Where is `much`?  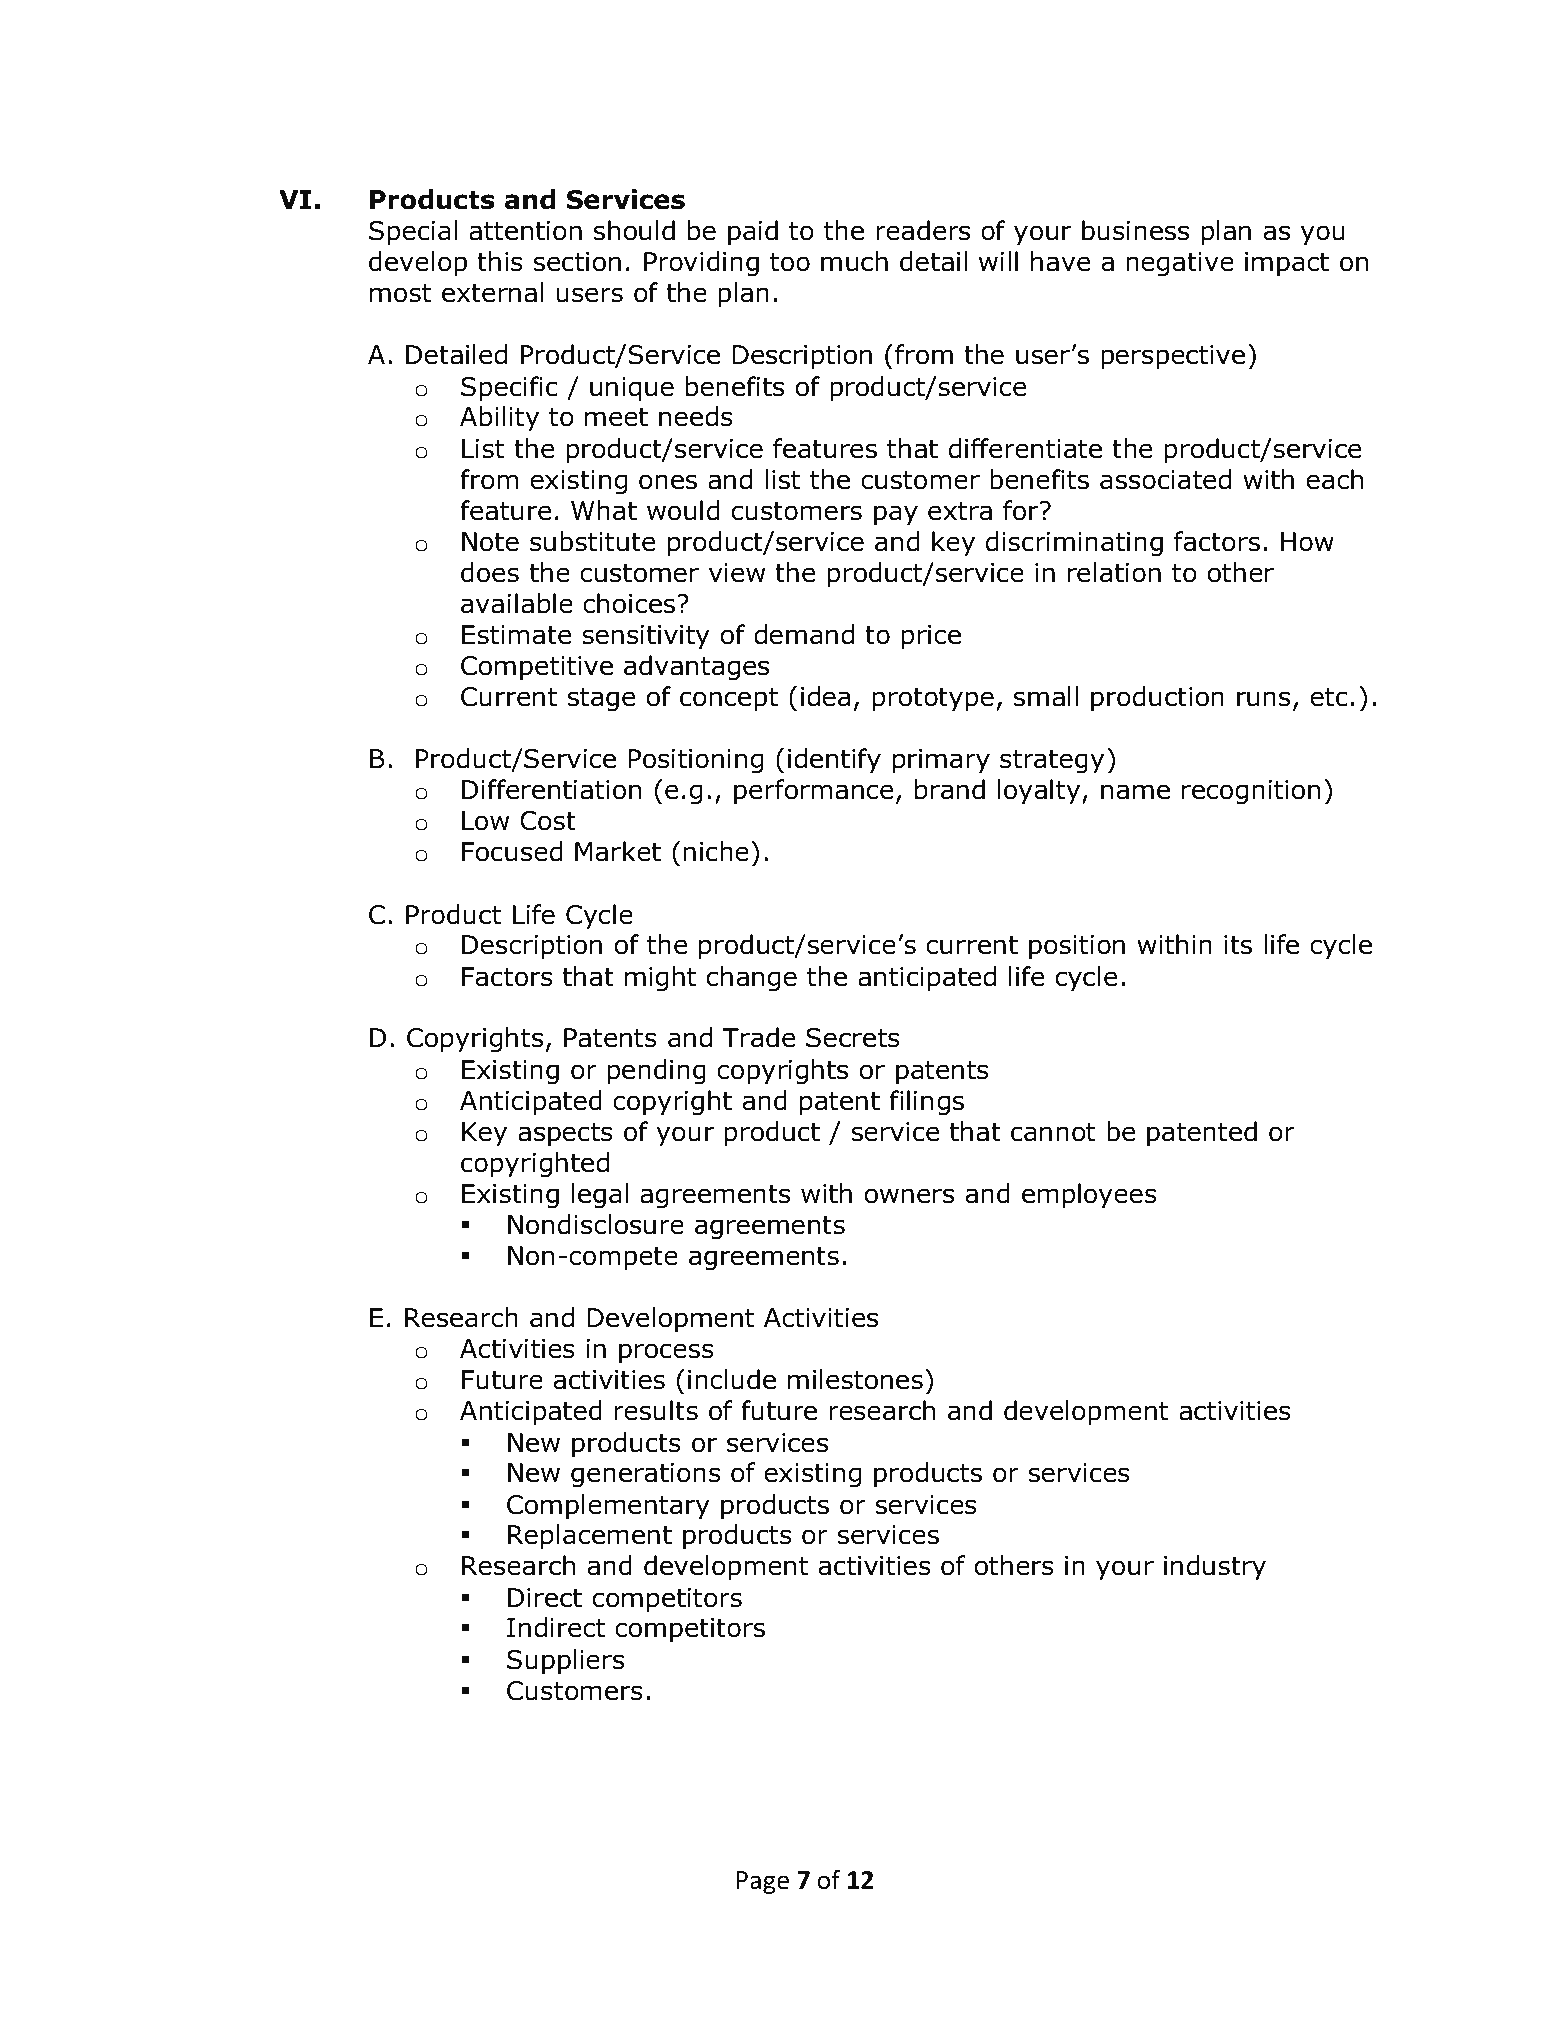
much is located at coordinates (854, 261).
